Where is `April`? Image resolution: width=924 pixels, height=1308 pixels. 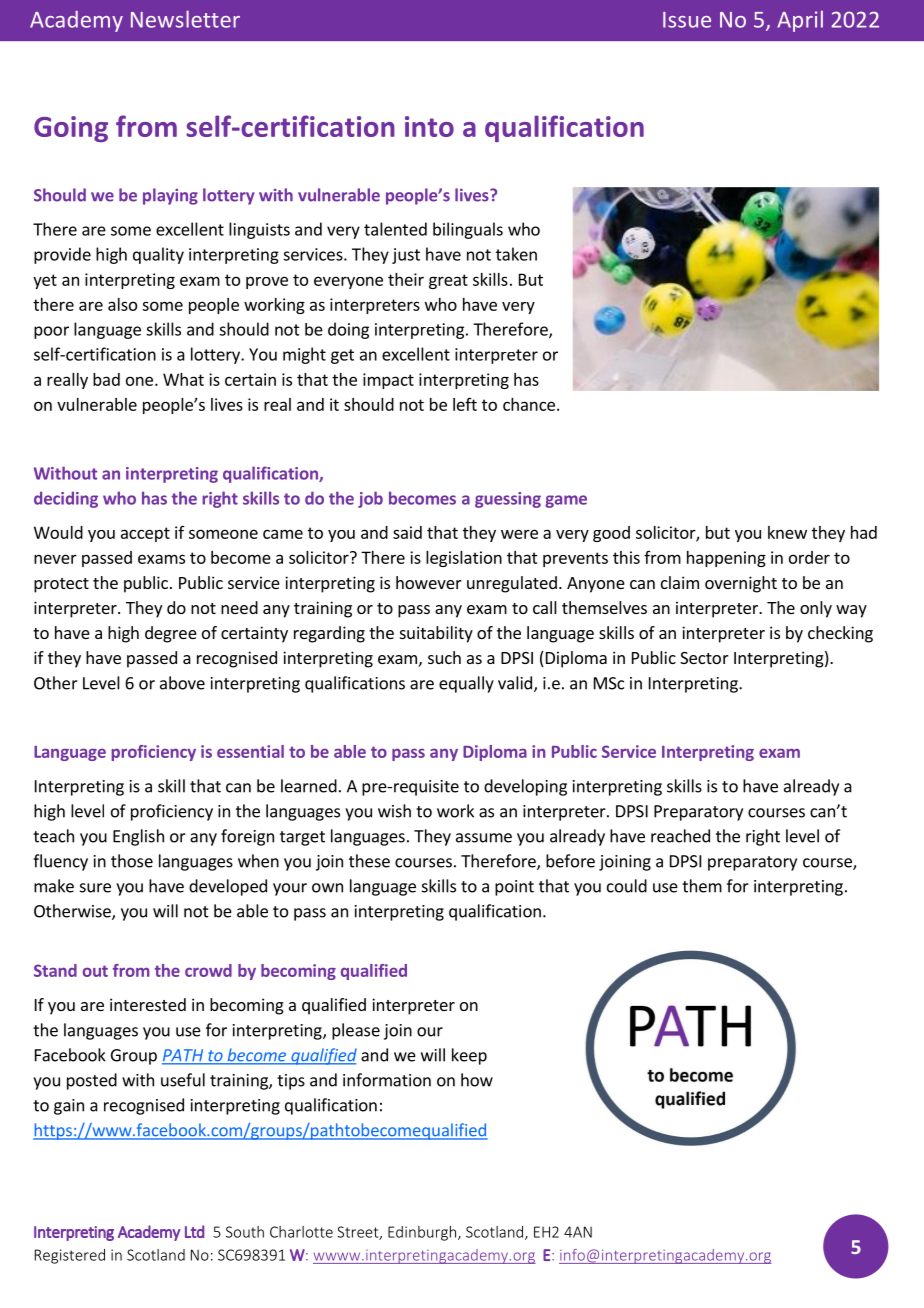 April is located at coordinates (800, 21).
